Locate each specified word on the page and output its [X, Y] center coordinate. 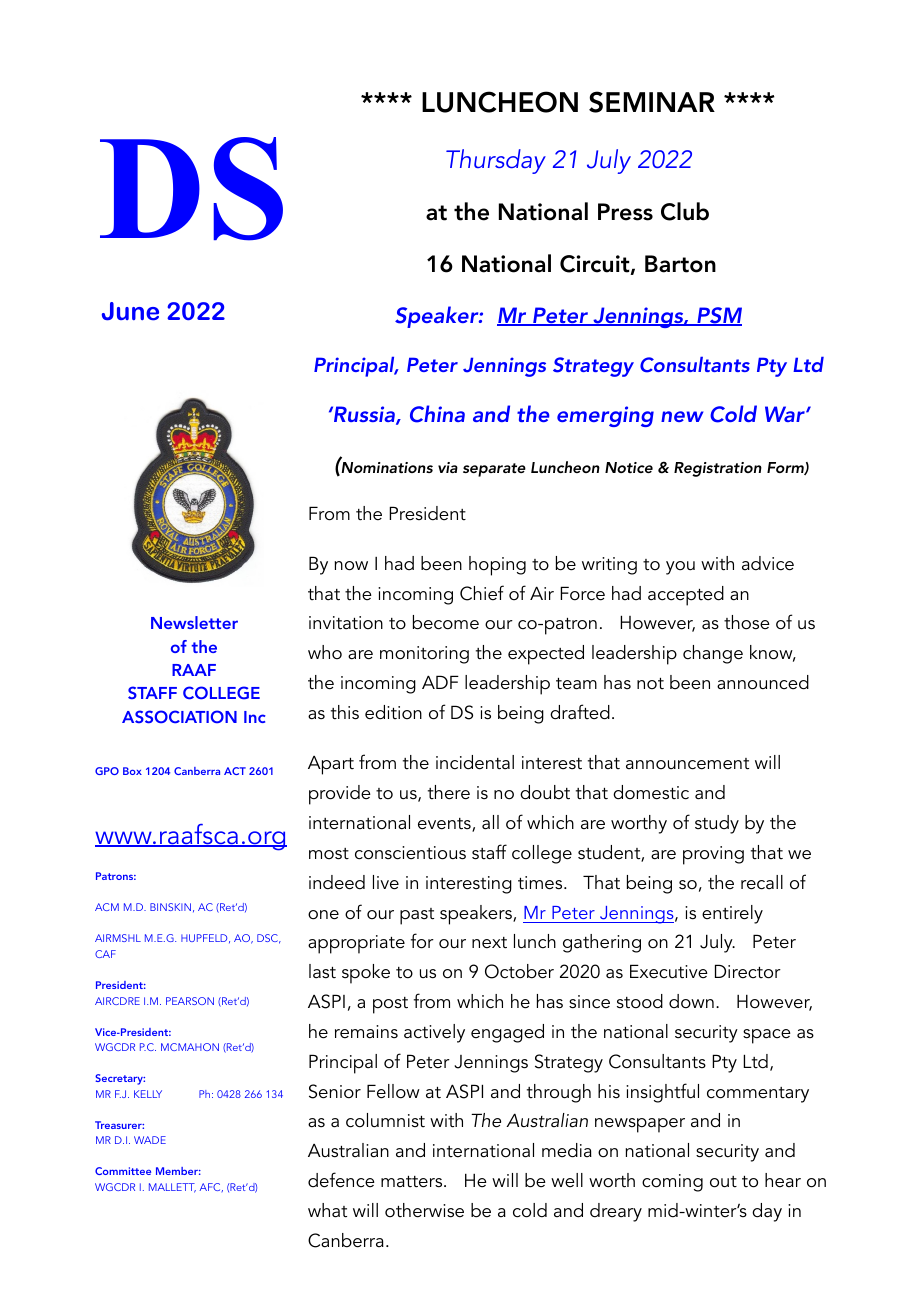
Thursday [496, 161]
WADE [150, 1140]
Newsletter [194, 622]
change [713, 654]
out [723, 1182]
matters [413, 1182]
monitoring [424, 655]
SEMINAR [652, 102]
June [130, 311]
